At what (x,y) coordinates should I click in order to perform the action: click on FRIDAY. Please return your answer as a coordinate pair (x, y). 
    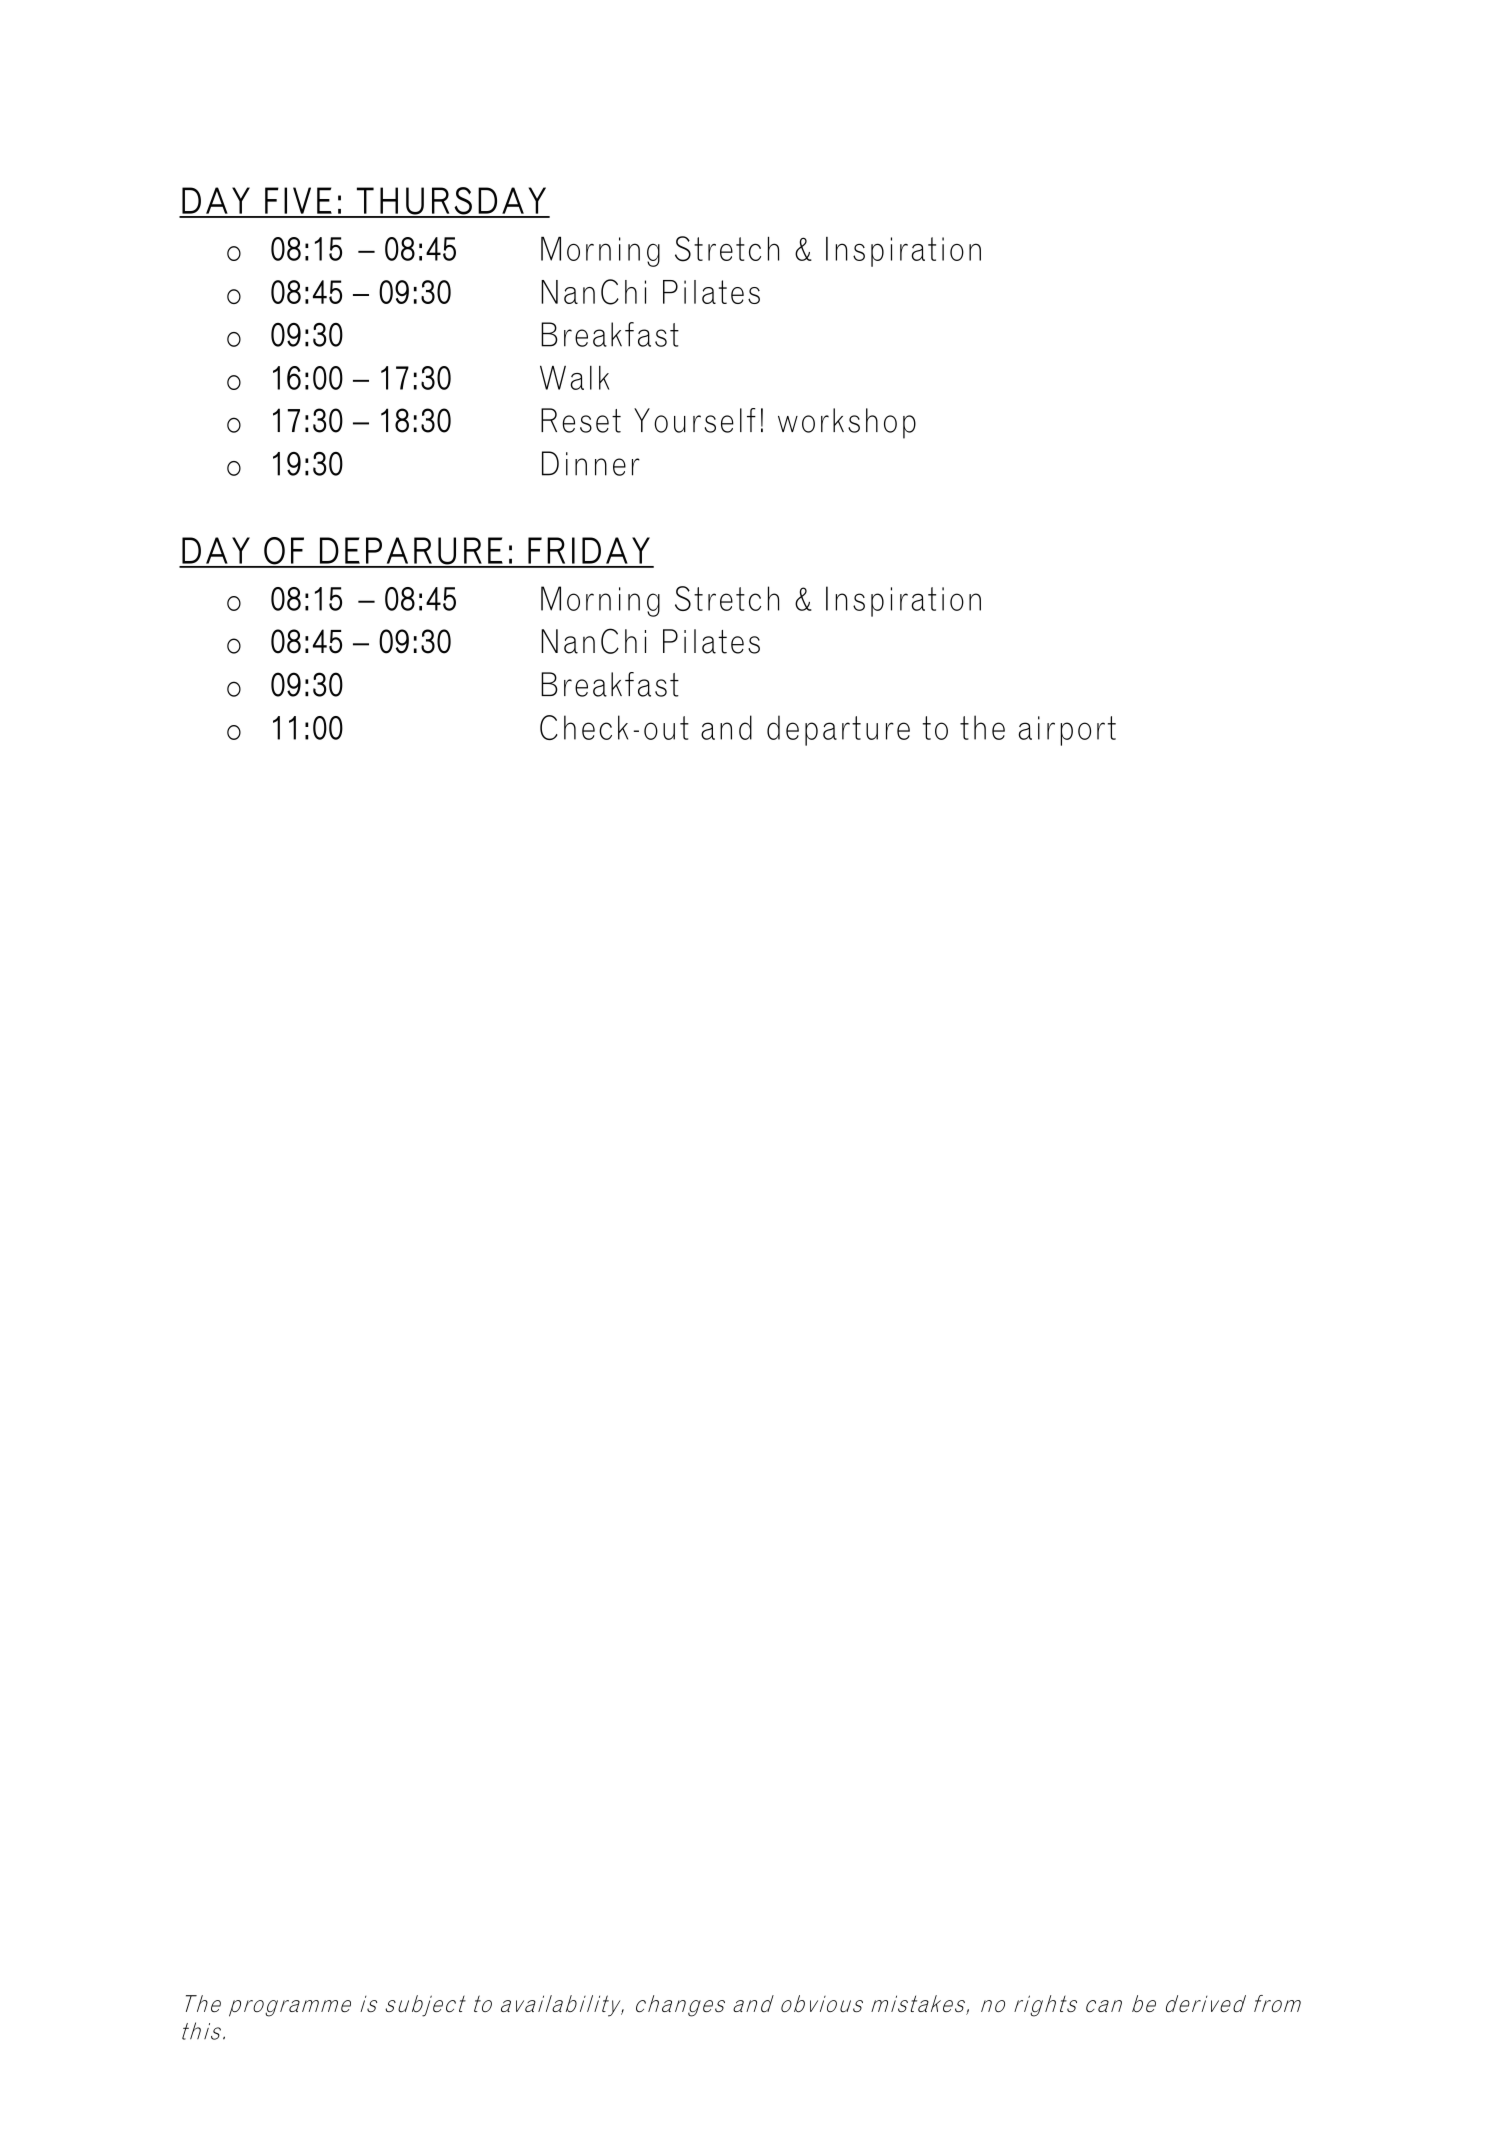
    Looking at the image, I should click on (589, 550).
